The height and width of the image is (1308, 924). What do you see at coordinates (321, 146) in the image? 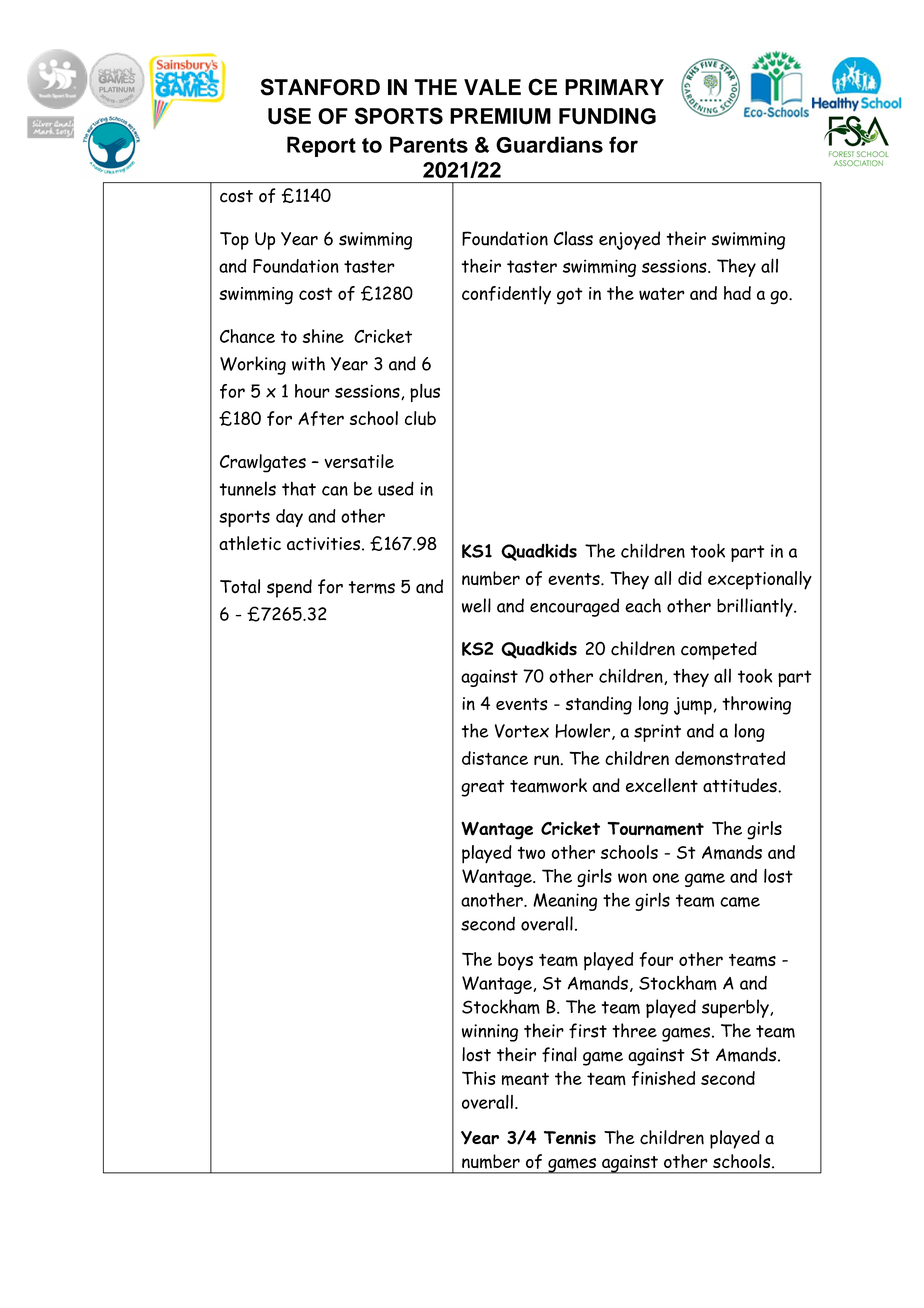
I see `Report` at bounding box center [321, 146].
